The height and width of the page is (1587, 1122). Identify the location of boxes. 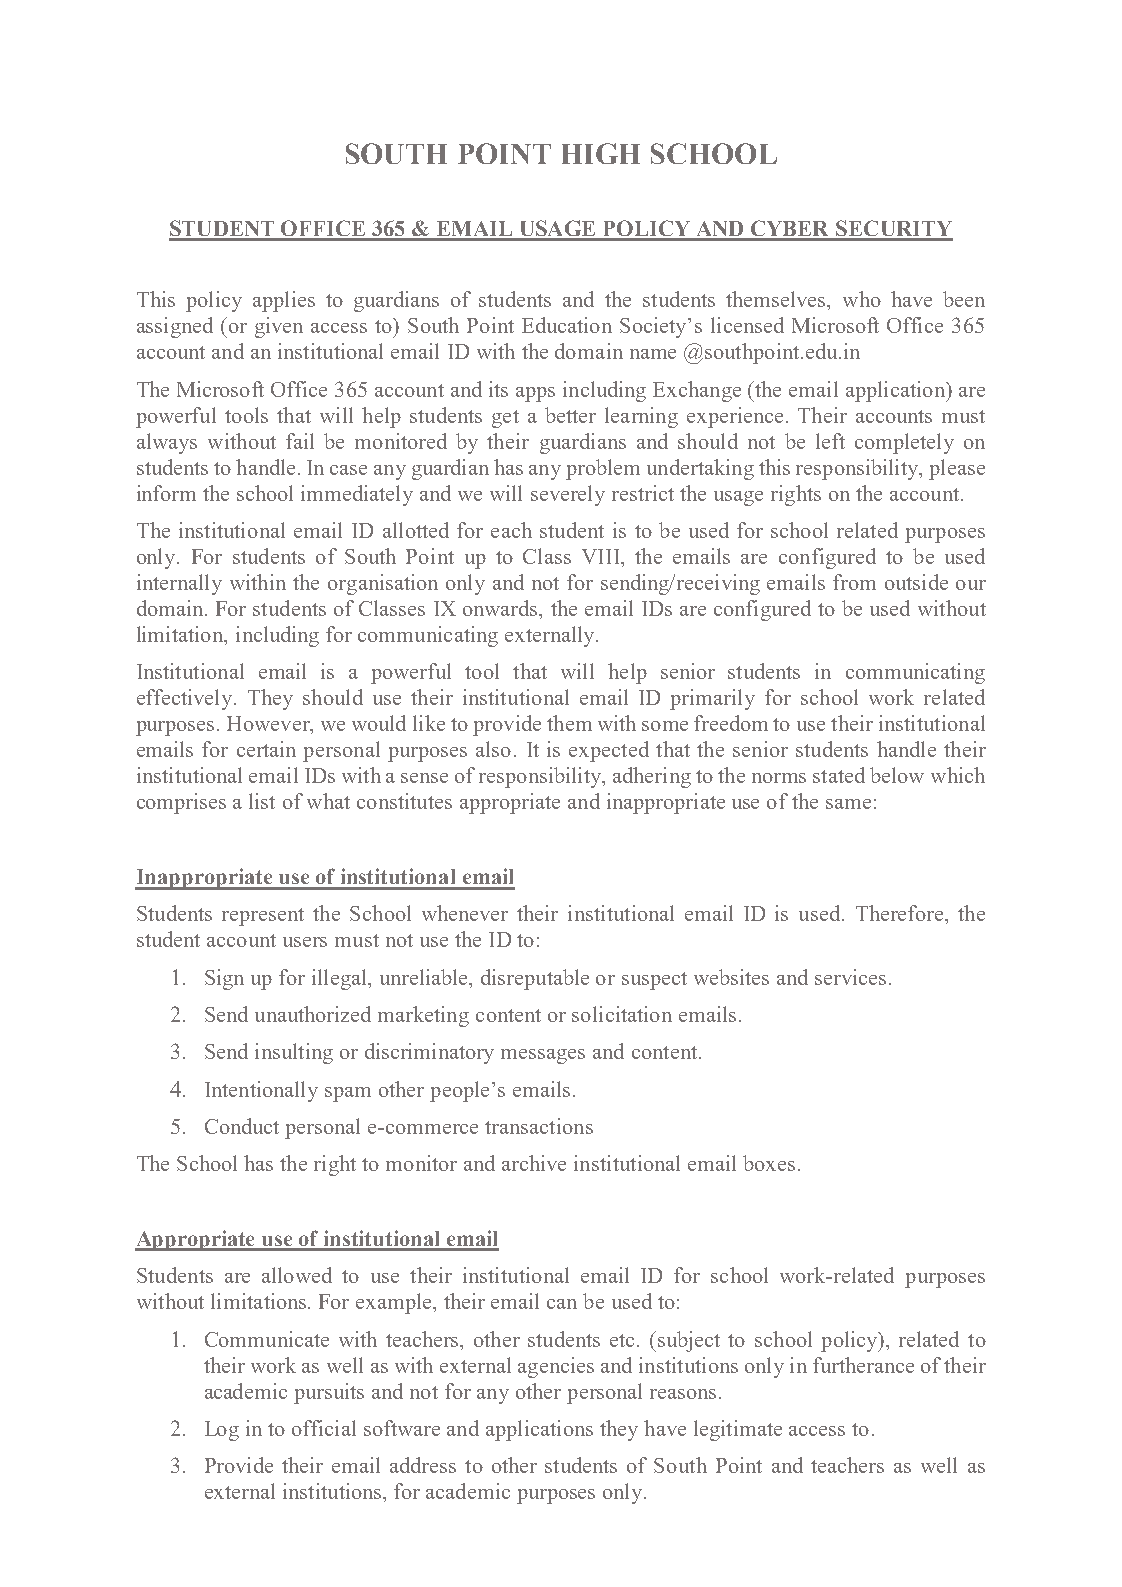
(769, 1163).
